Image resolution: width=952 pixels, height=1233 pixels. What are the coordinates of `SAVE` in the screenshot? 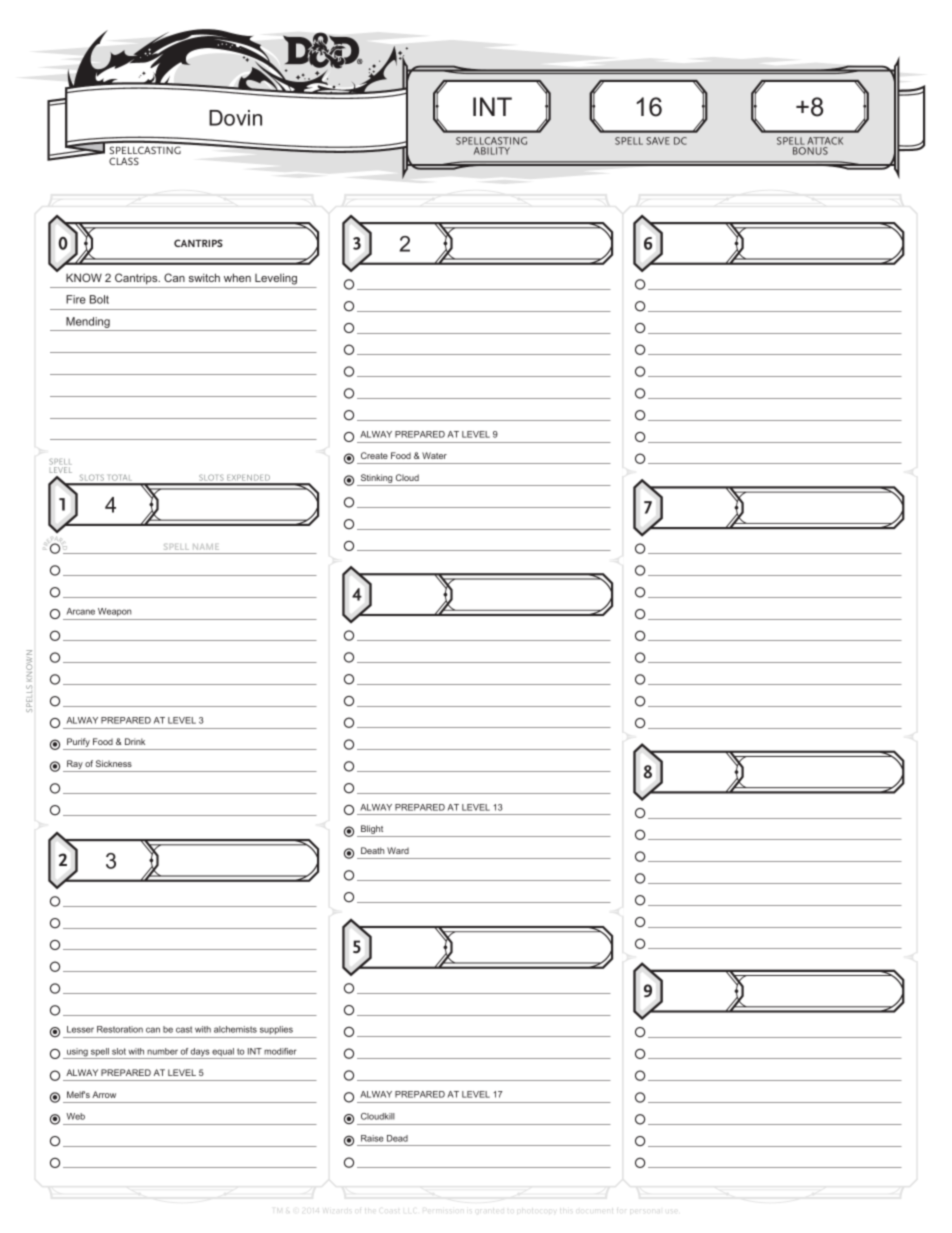 It's located at (658, 141).
